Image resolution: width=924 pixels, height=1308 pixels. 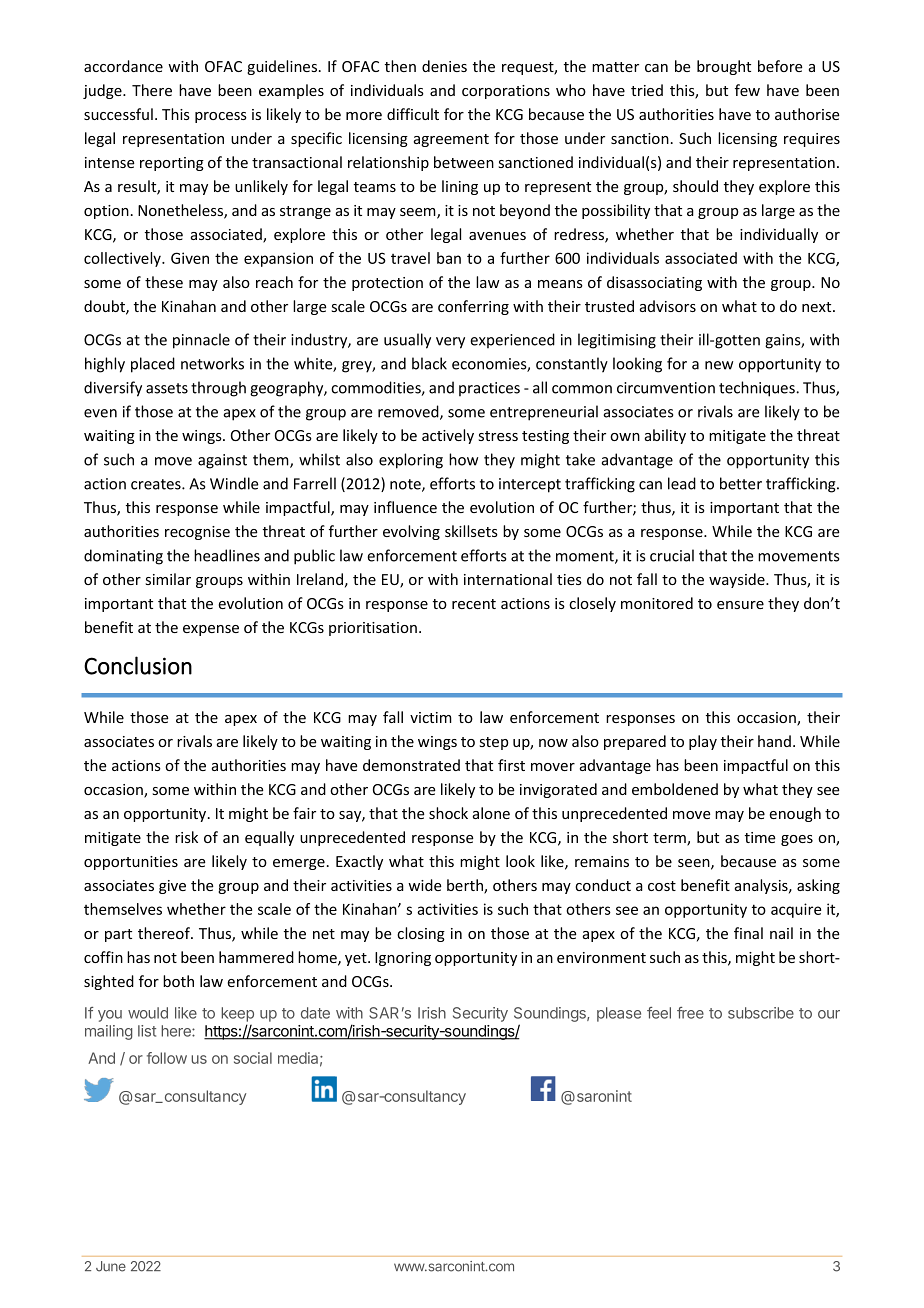 What do you see at coordinates (253, 1058) in the screenshot?
I see `social` at bounding box center [253, 1058].
